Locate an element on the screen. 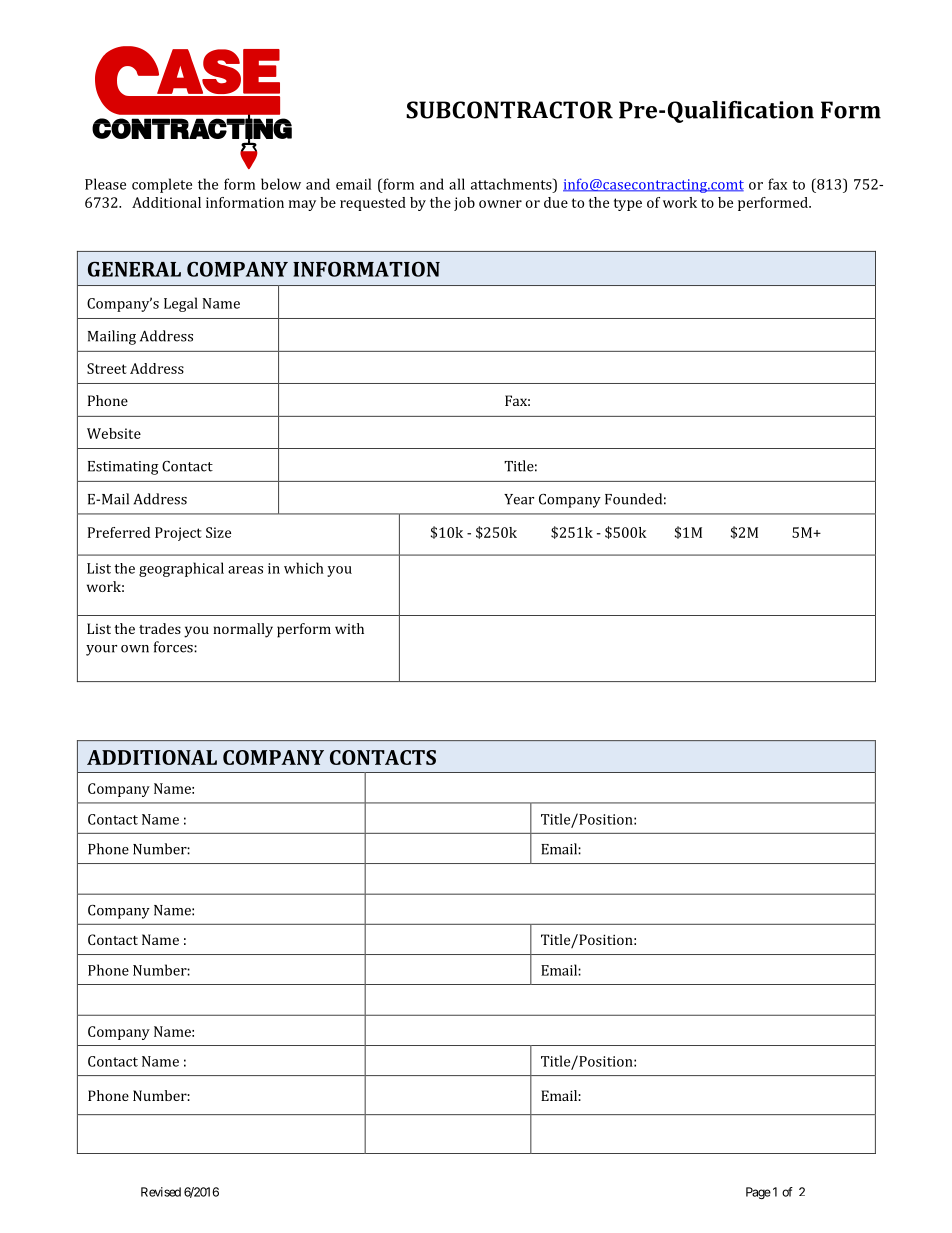  your is located at coordinates (101, 650).
